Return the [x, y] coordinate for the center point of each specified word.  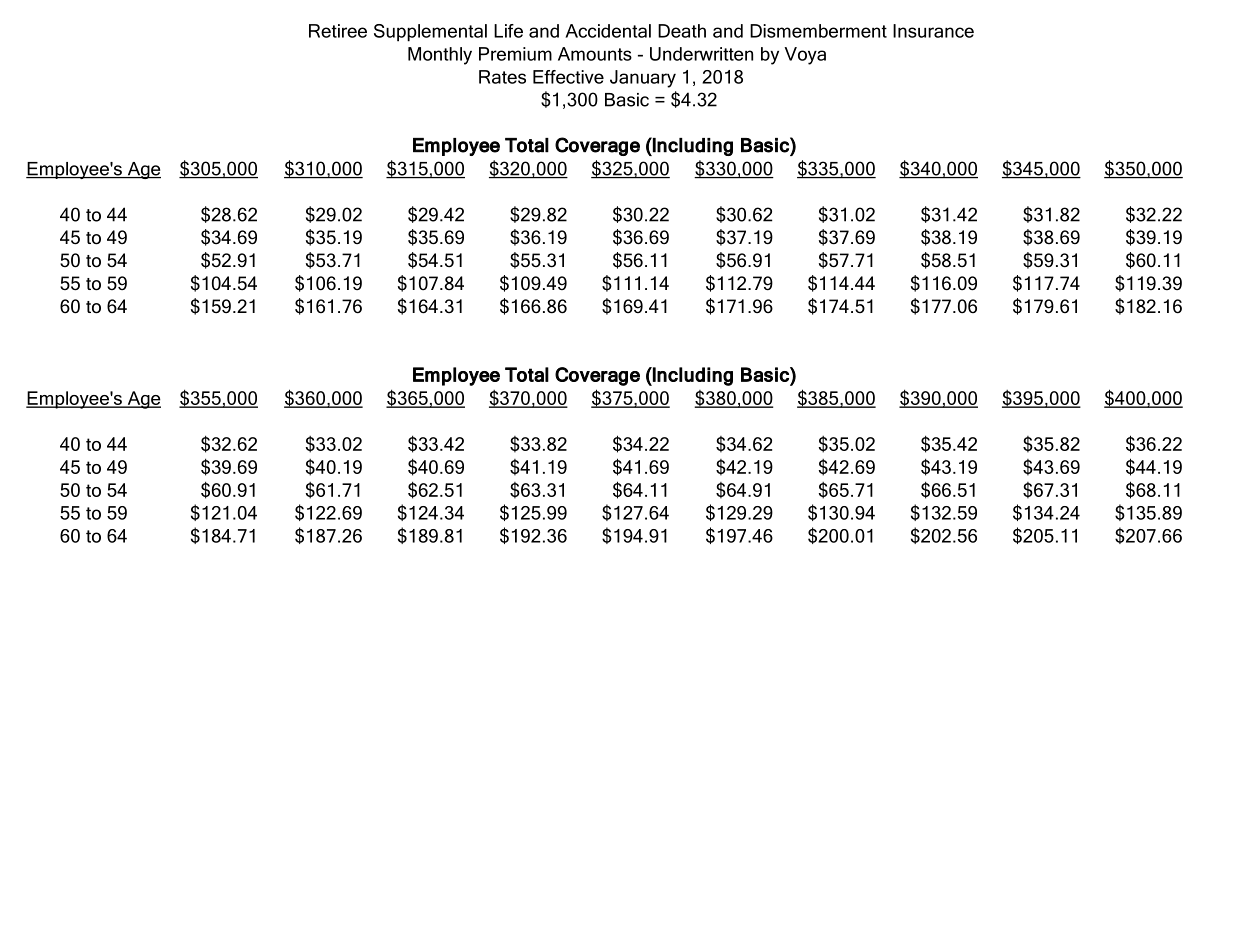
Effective [568, 77]
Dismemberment [818, 31]
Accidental [608, 31]
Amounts [595, 54]
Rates [502, 77]
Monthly [440, 56]
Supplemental [430, 33]
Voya [805, 56]
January [643, 79]
